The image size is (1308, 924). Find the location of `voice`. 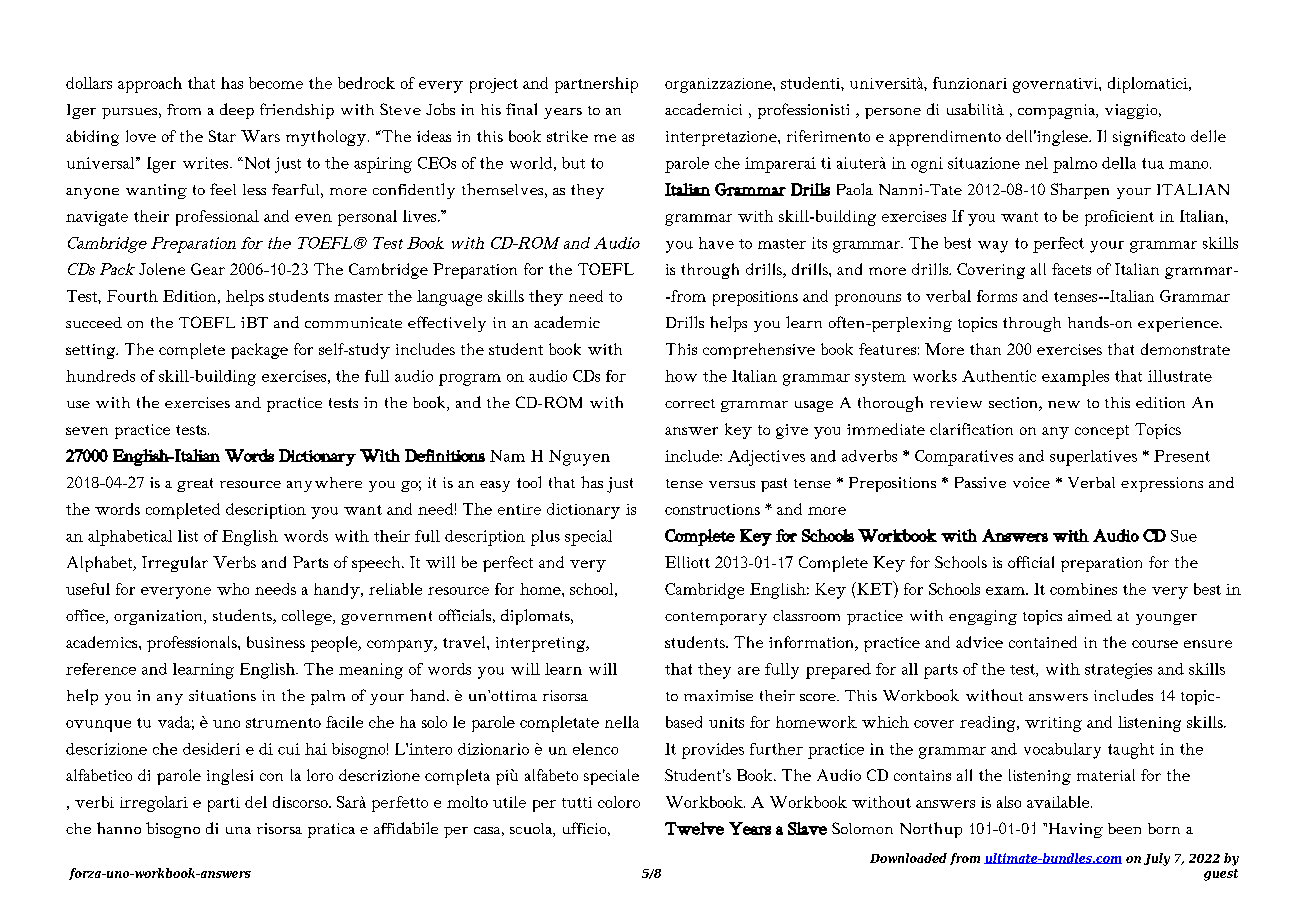

voice is located at coordinates (1031, 482).
